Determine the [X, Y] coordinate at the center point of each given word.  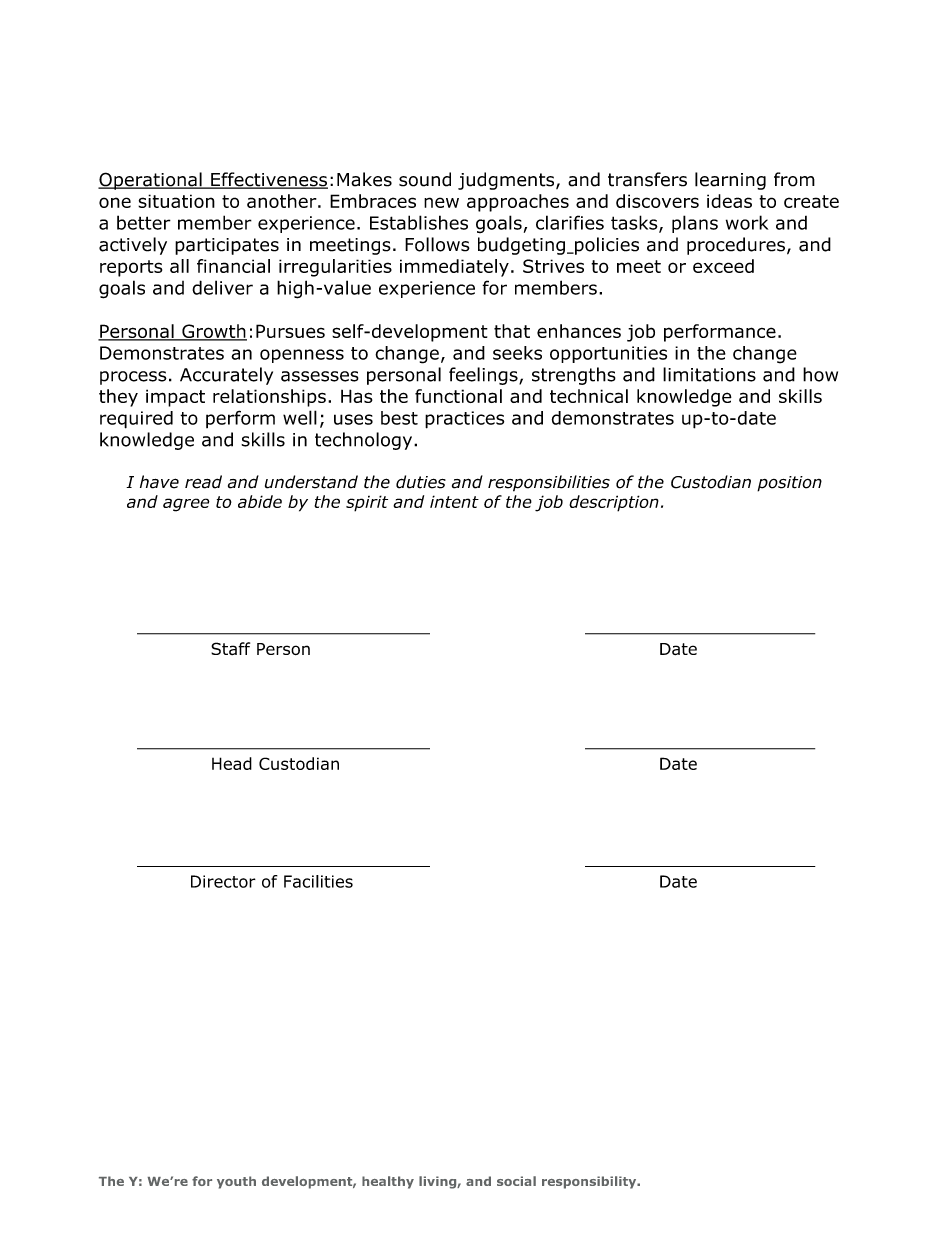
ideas [729, 201]
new [441, 202]
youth [236, 1182]
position [789, 484]
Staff [230, 648]
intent [454, 501]
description [614, 503]
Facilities [318, 881]
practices [464, 420]
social [516, 1181]
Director [223, 881]
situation [176, 201]
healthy [388, 1182]
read [203, 482]
